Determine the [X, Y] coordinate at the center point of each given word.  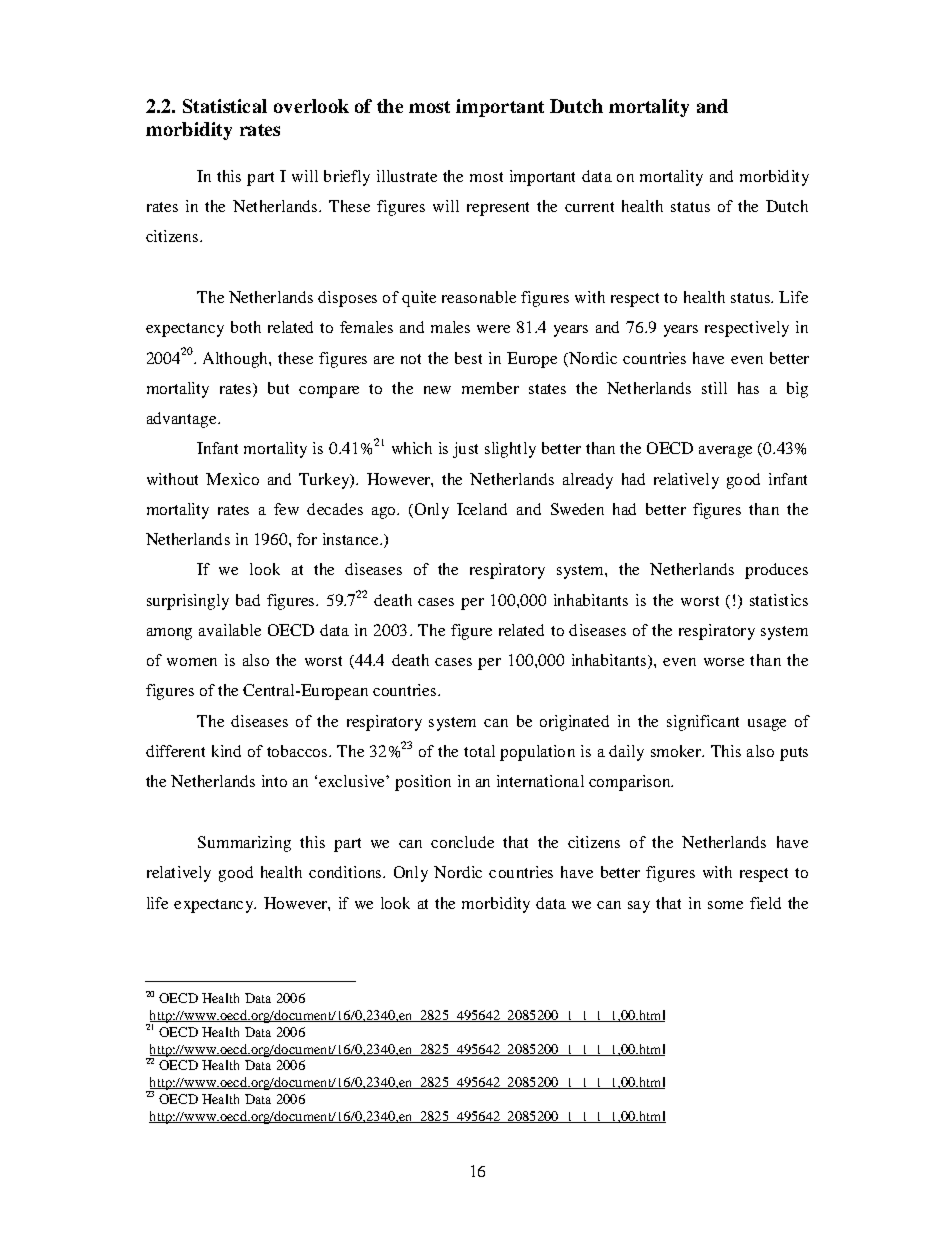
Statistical [225, 106]
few [286, 509]
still [714, 388]
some [725, 905]
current [589, 207]
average [725, 452]
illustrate [407, 176]
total [479, 751]
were [493, 329]
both [246, 327]
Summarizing [244, 844]
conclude [462, 842]
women [192, 662]
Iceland [482, 509]
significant [703, 723]
